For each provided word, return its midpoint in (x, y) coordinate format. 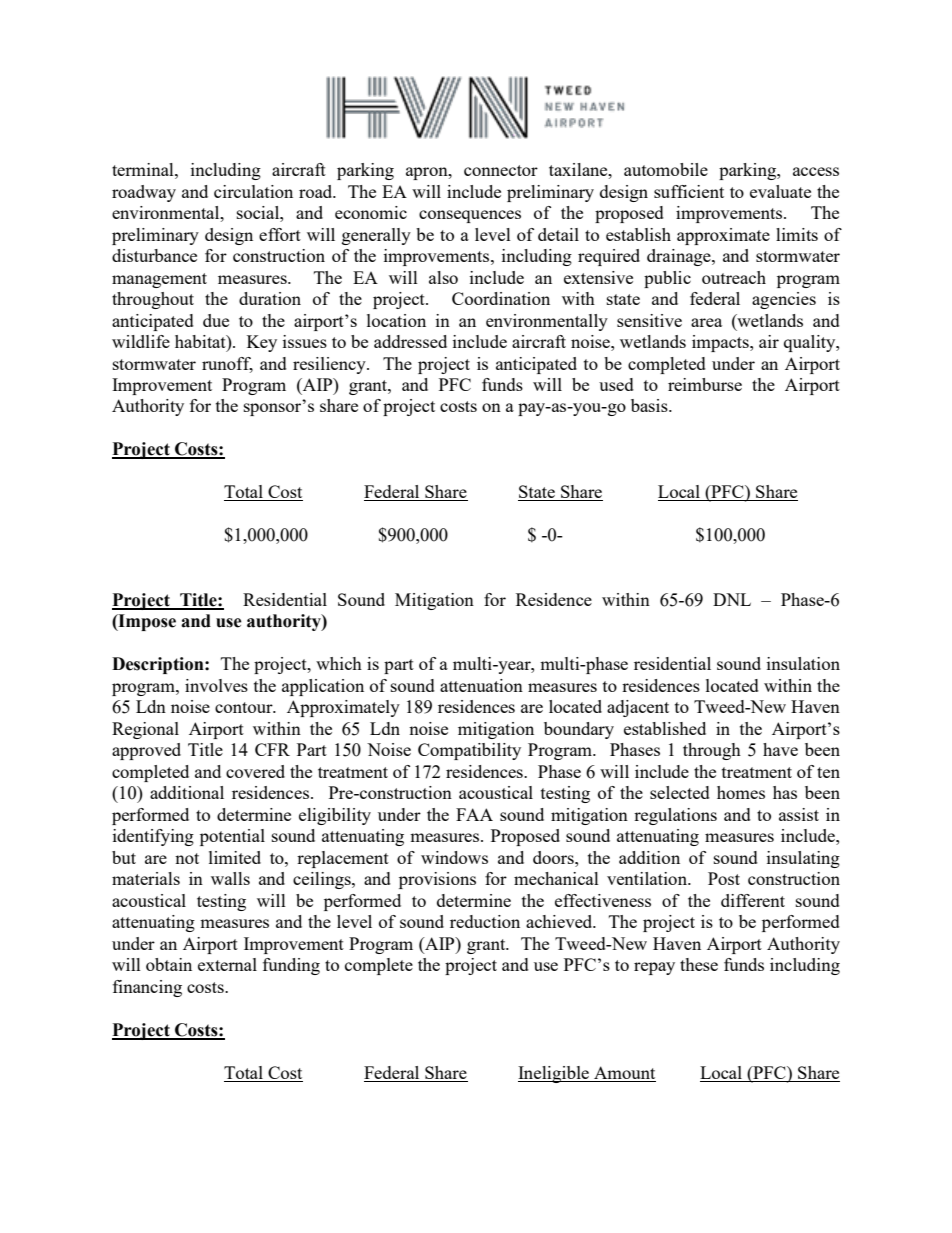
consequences (470, 216)
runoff (227, 364)
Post (724, 878)
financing (147, 988)
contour (245, 707)
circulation (253, 191)
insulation (803, 663)
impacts (721, 343)
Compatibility (469, 751)
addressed (410, 341)
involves (216, 685)
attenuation (481, 685)
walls (230, 878)
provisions (437, 880)
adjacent (638, 708)
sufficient (689, 191)
